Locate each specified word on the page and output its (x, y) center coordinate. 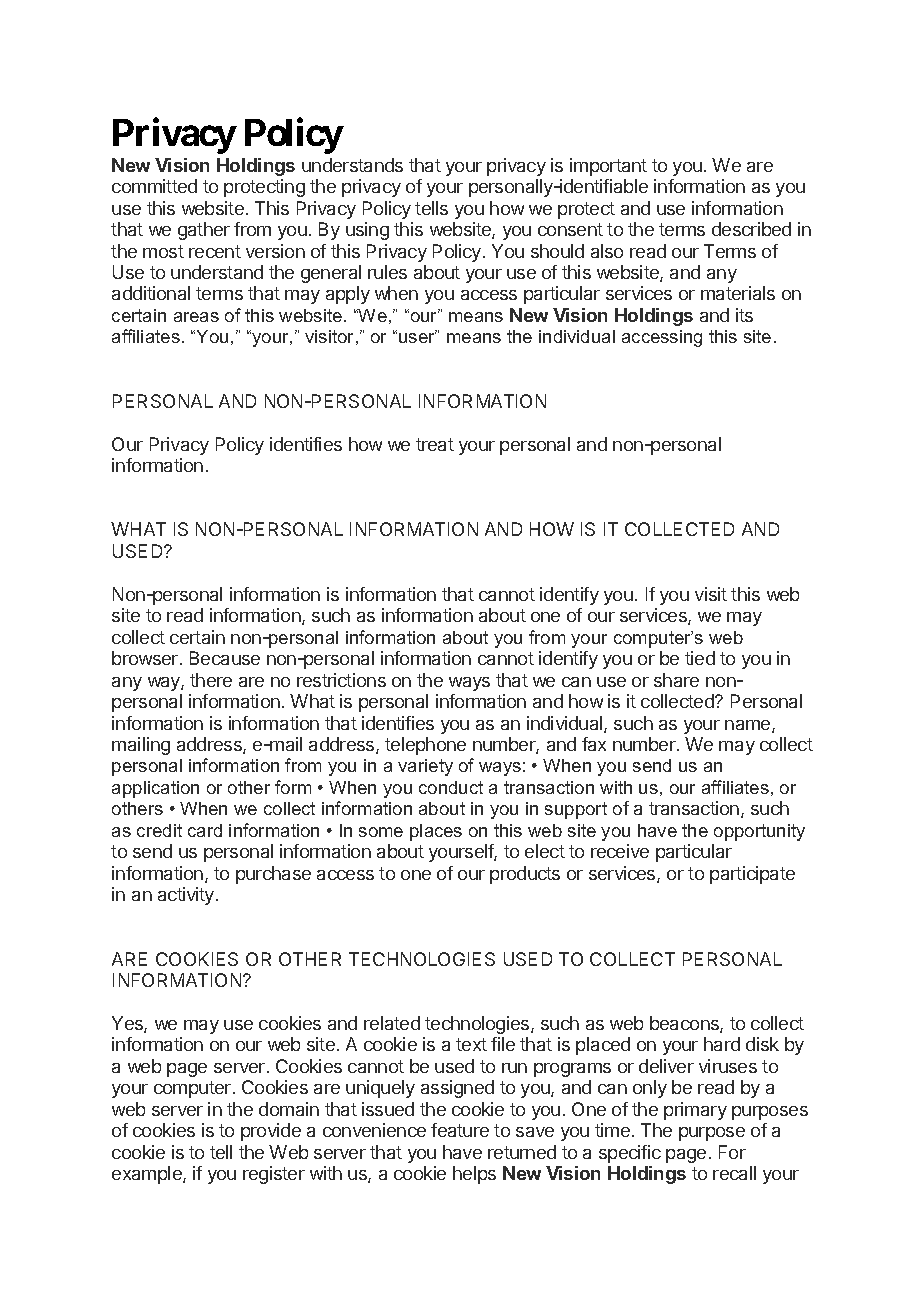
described (751, 229)
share (676, 680)
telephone (425, 746)
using (367, 231)
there (211, 680)
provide (271, 1132)
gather (204, 231)
